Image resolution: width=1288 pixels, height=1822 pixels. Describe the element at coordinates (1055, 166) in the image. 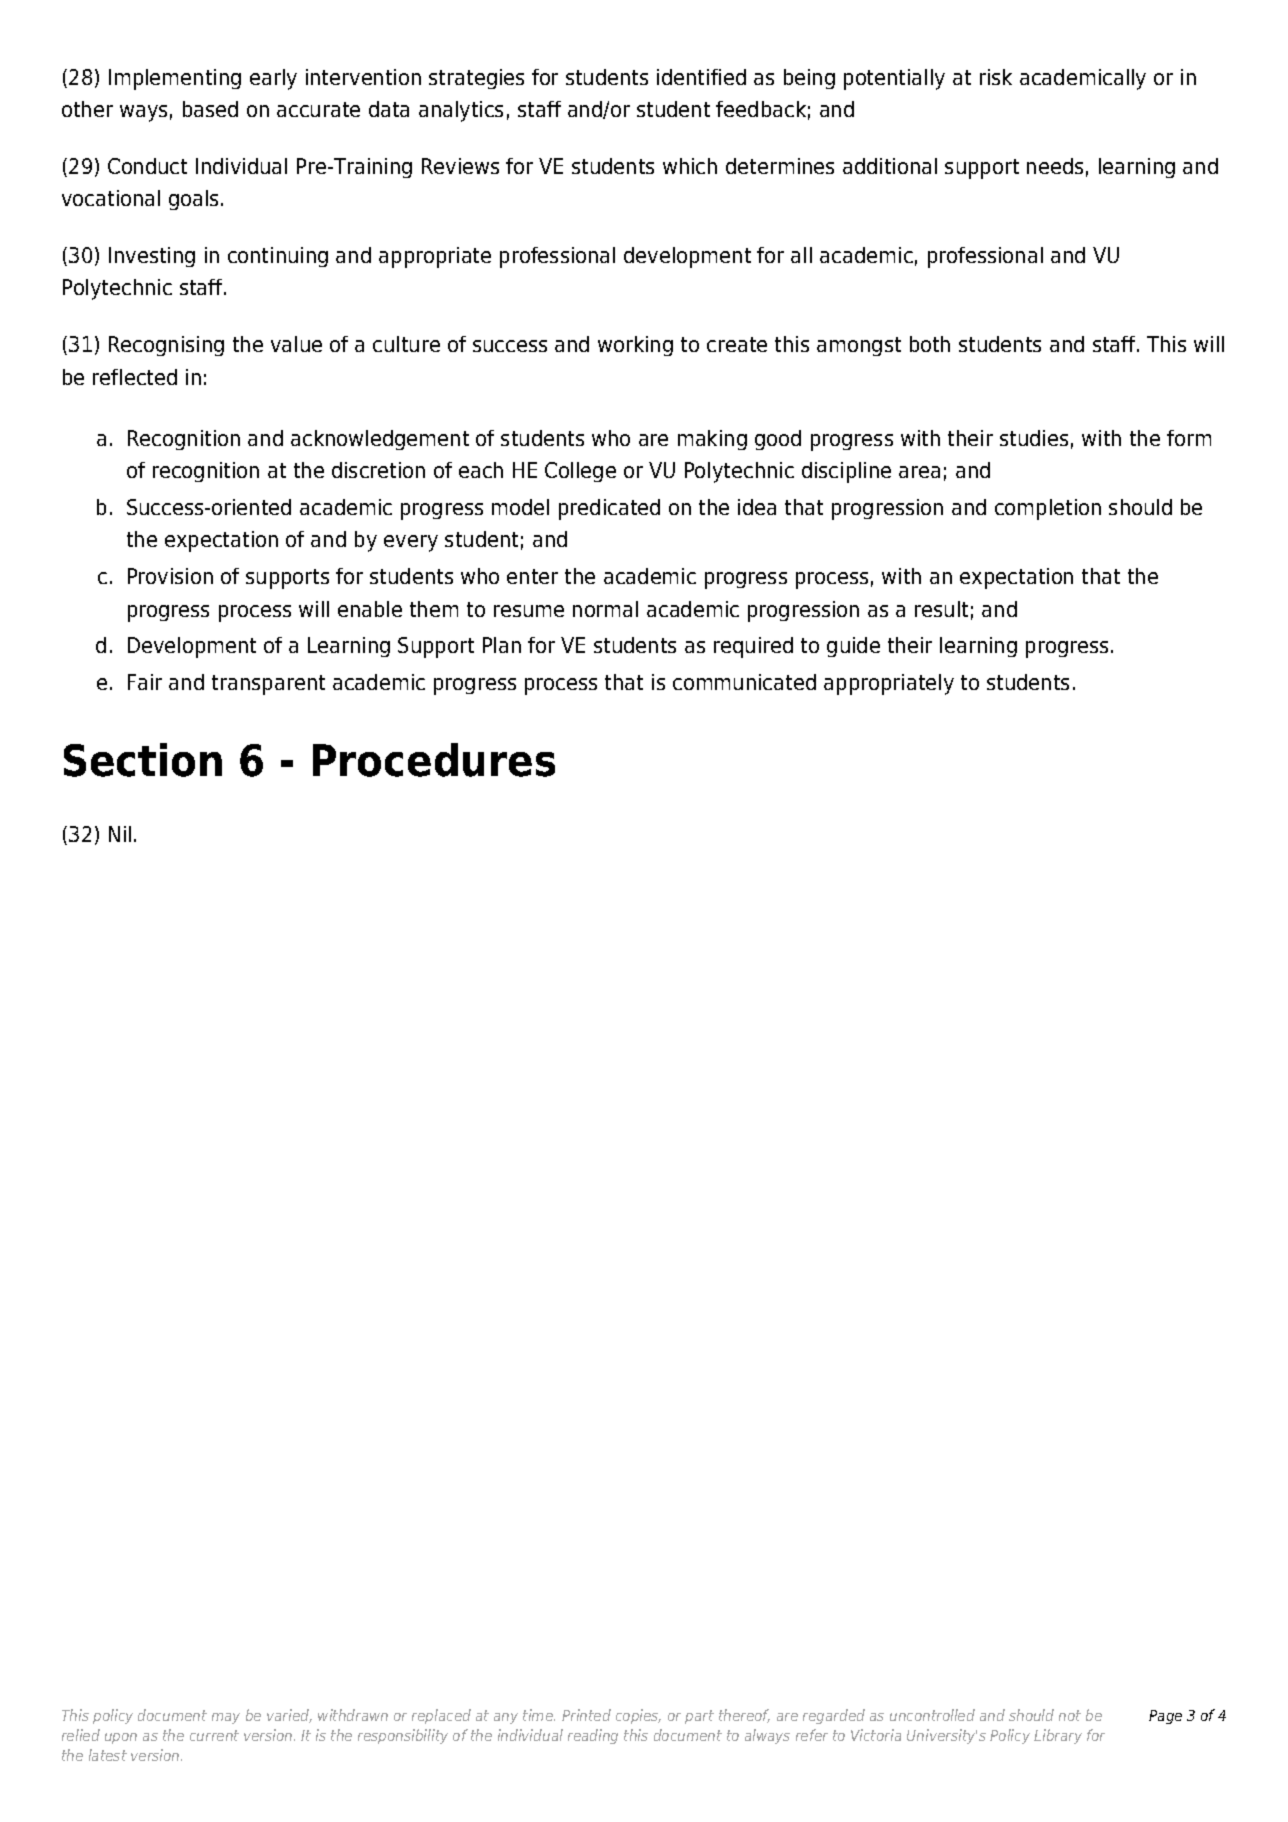

I see `needs` at that location.
